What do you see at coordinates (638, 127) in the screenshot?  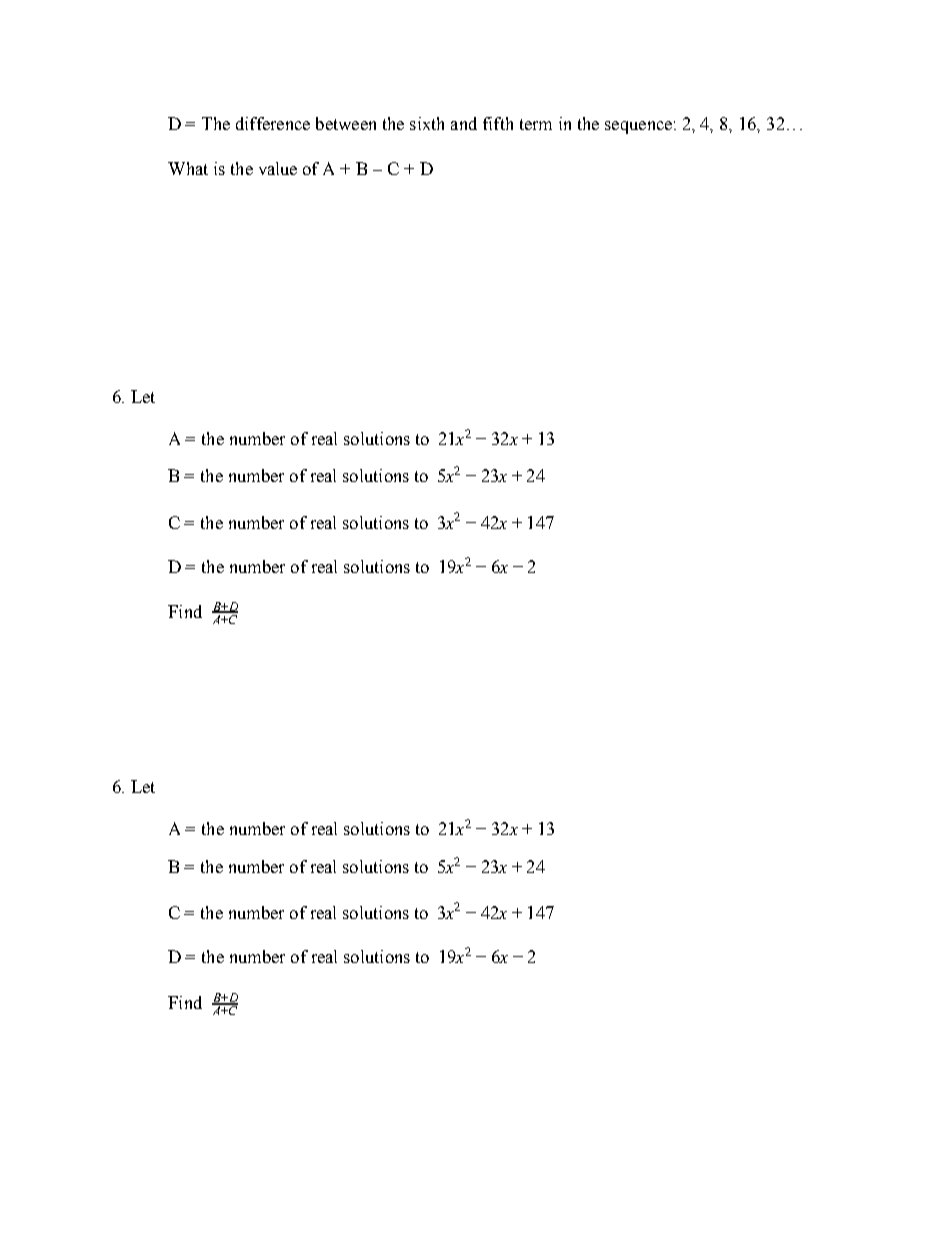 I see `sequence` at bounding box center [638, 127].
